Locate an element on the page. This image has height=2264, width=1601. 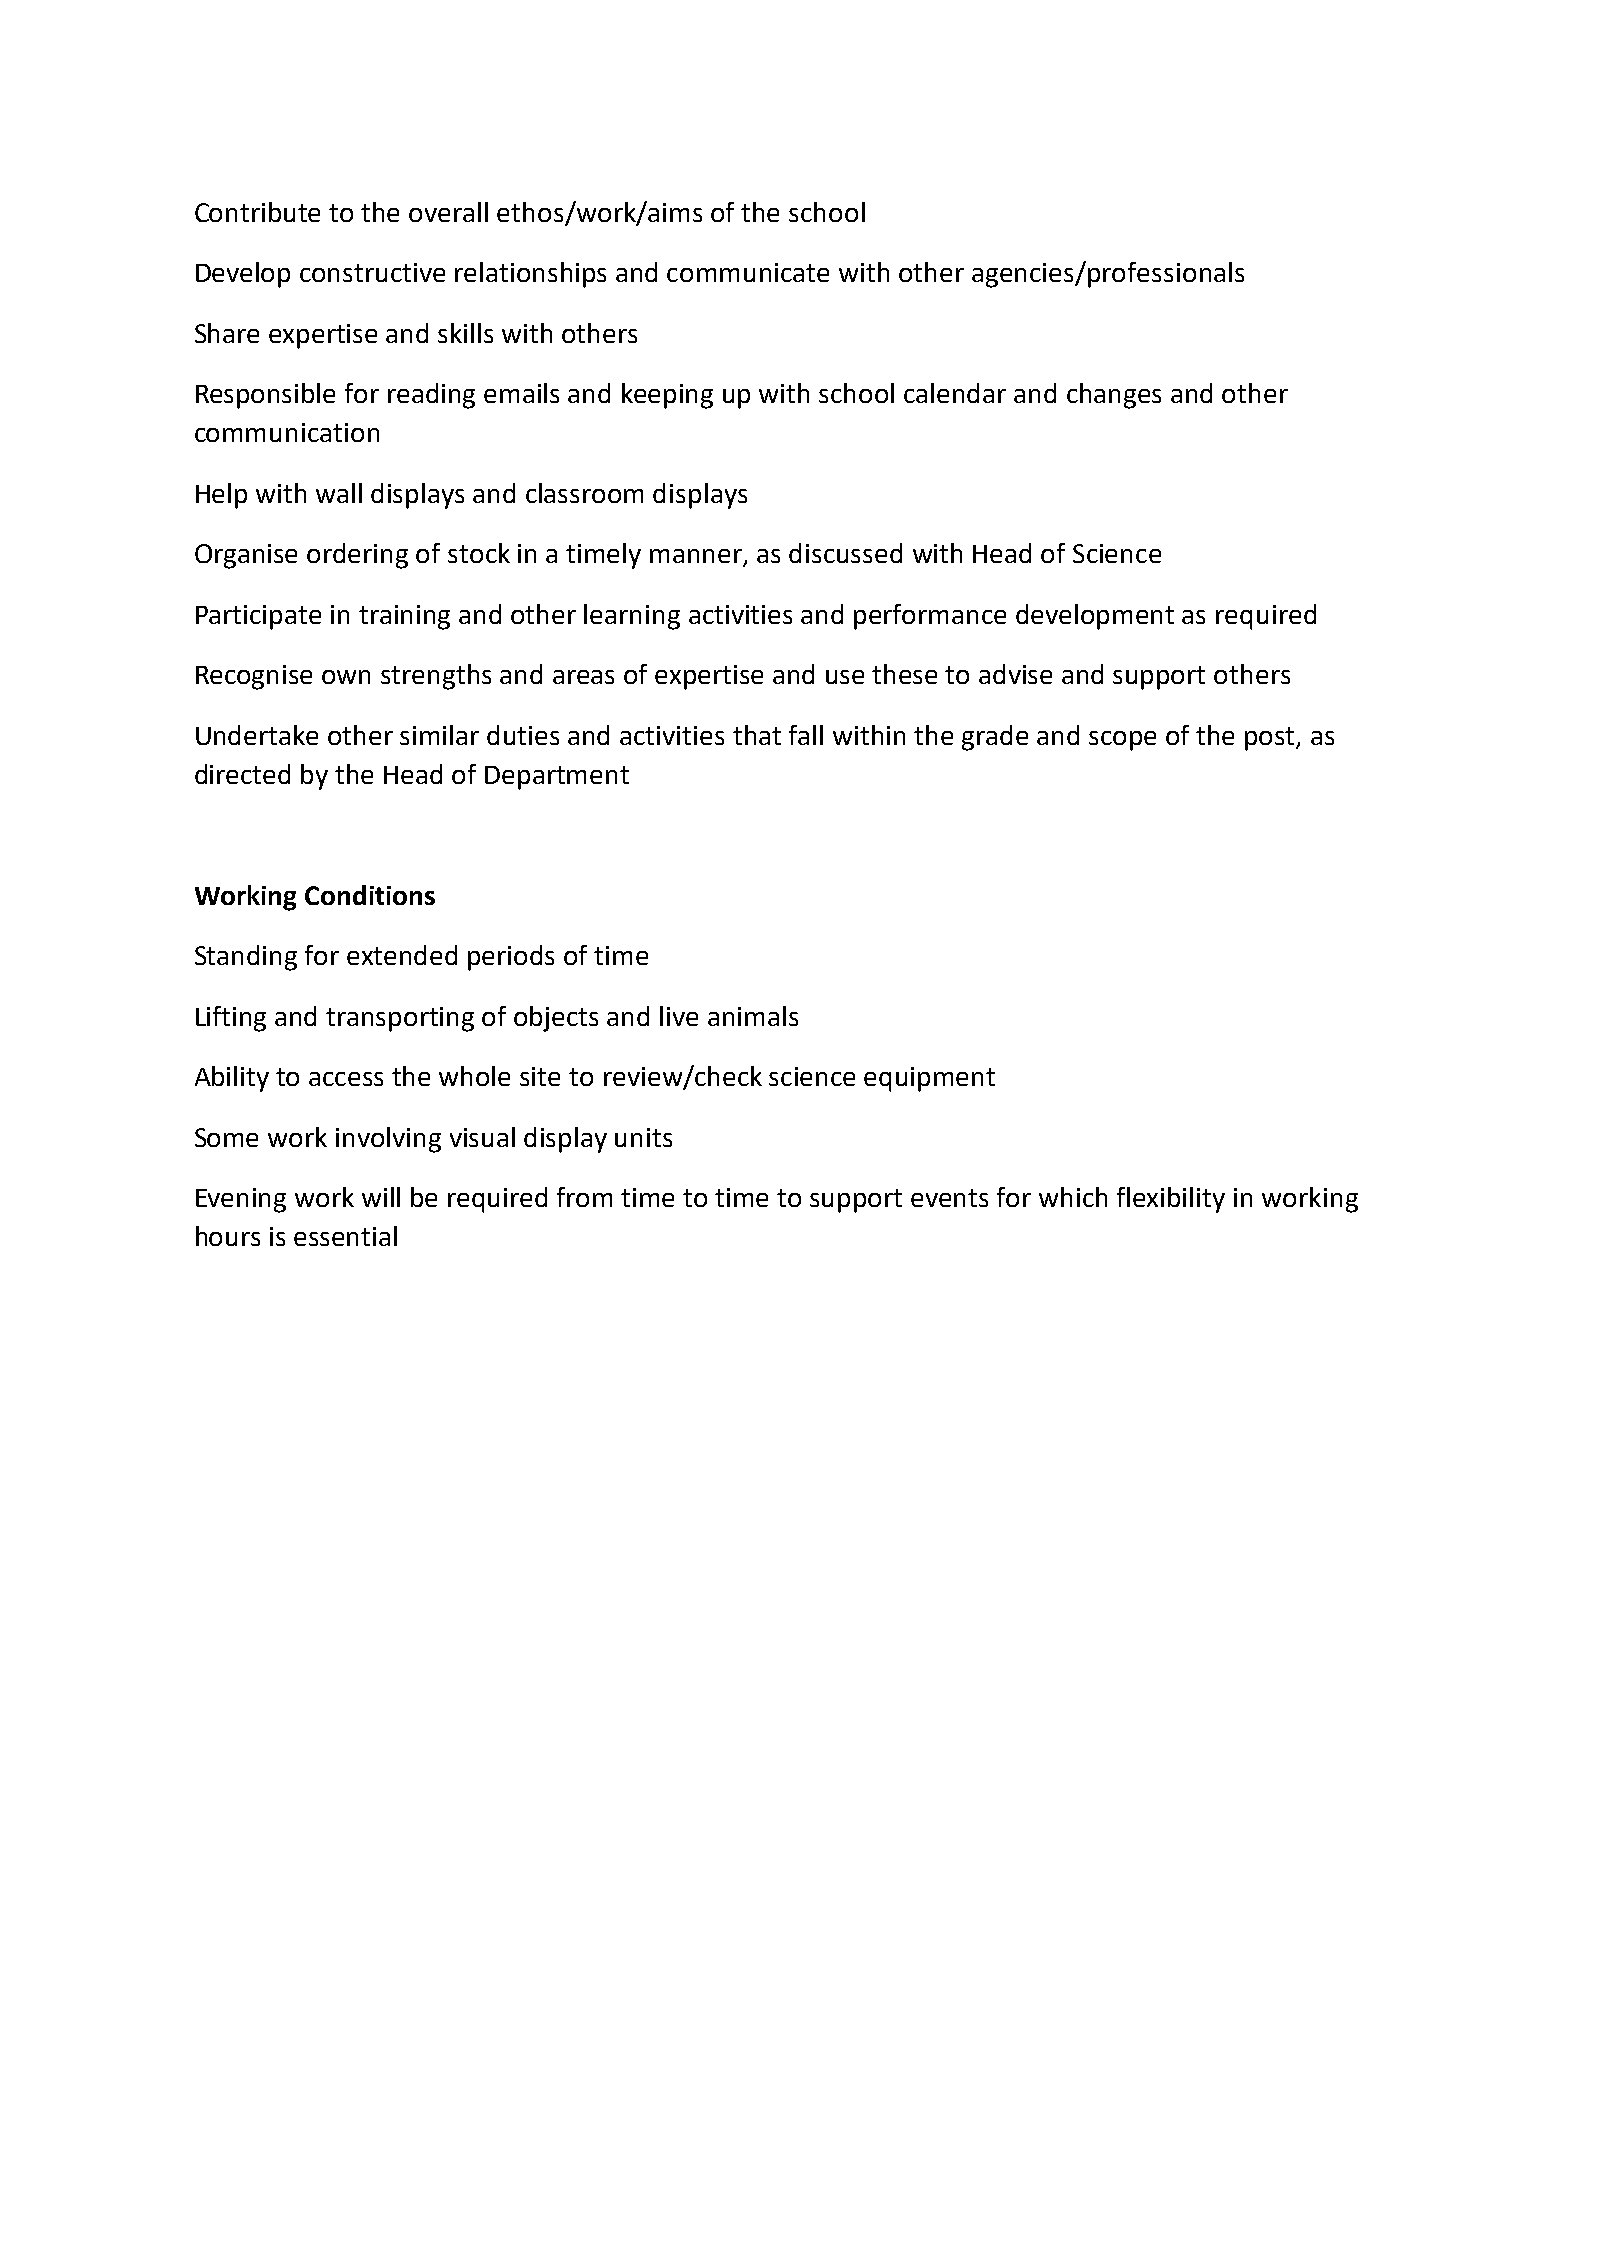
classroom is located at coordinates (584, 493).
